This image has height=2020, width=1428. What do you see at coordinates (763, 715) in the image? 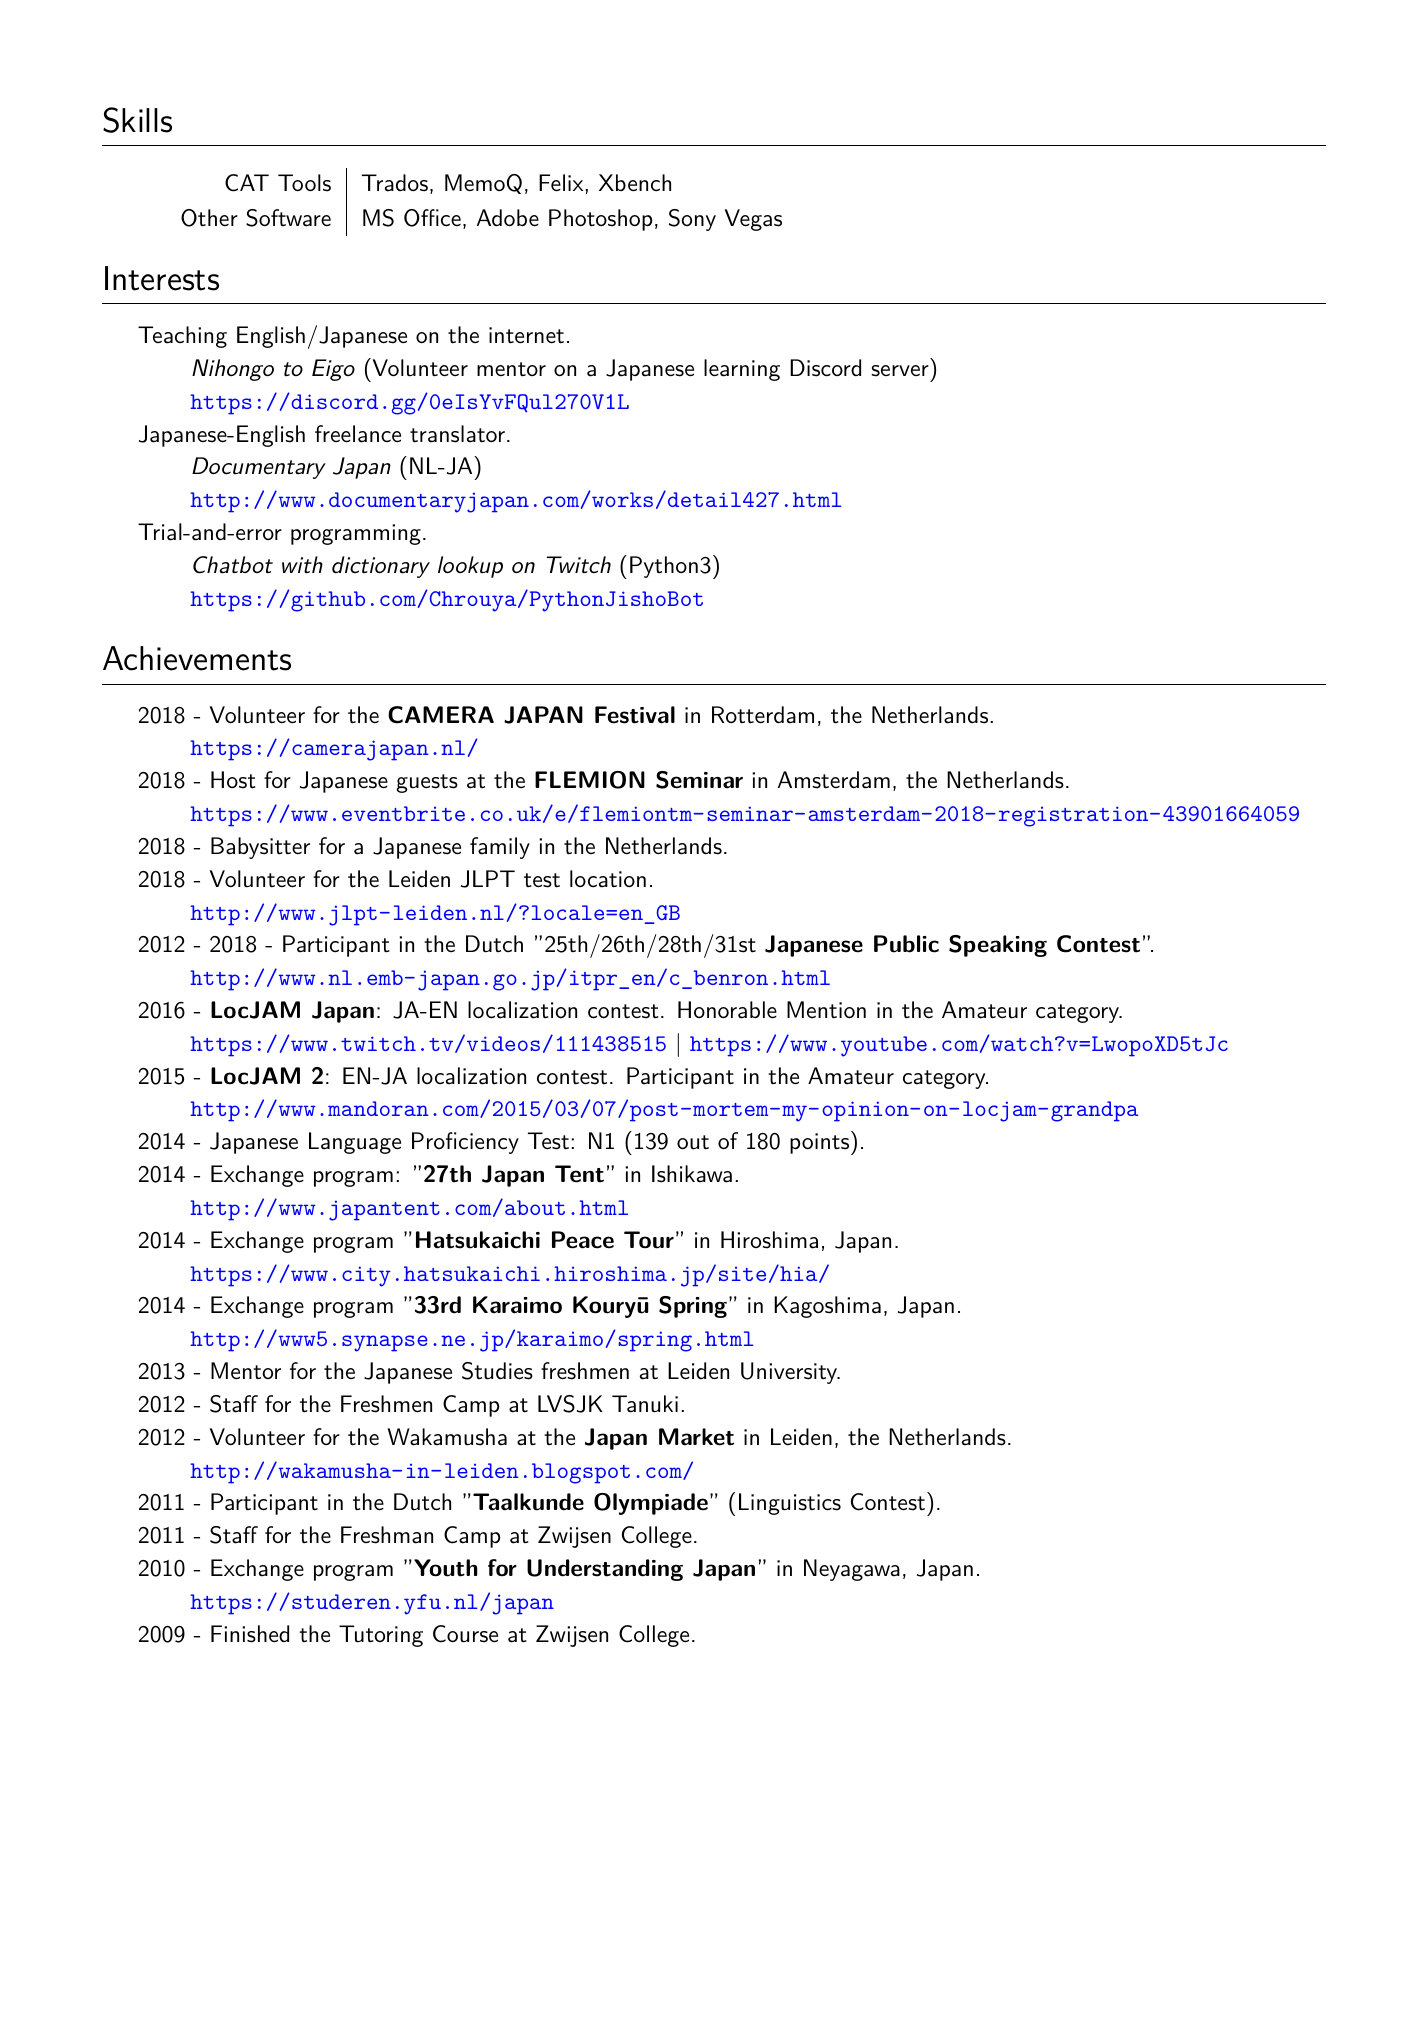
I see `Rotterdam` at bounding box center [763, 715].
